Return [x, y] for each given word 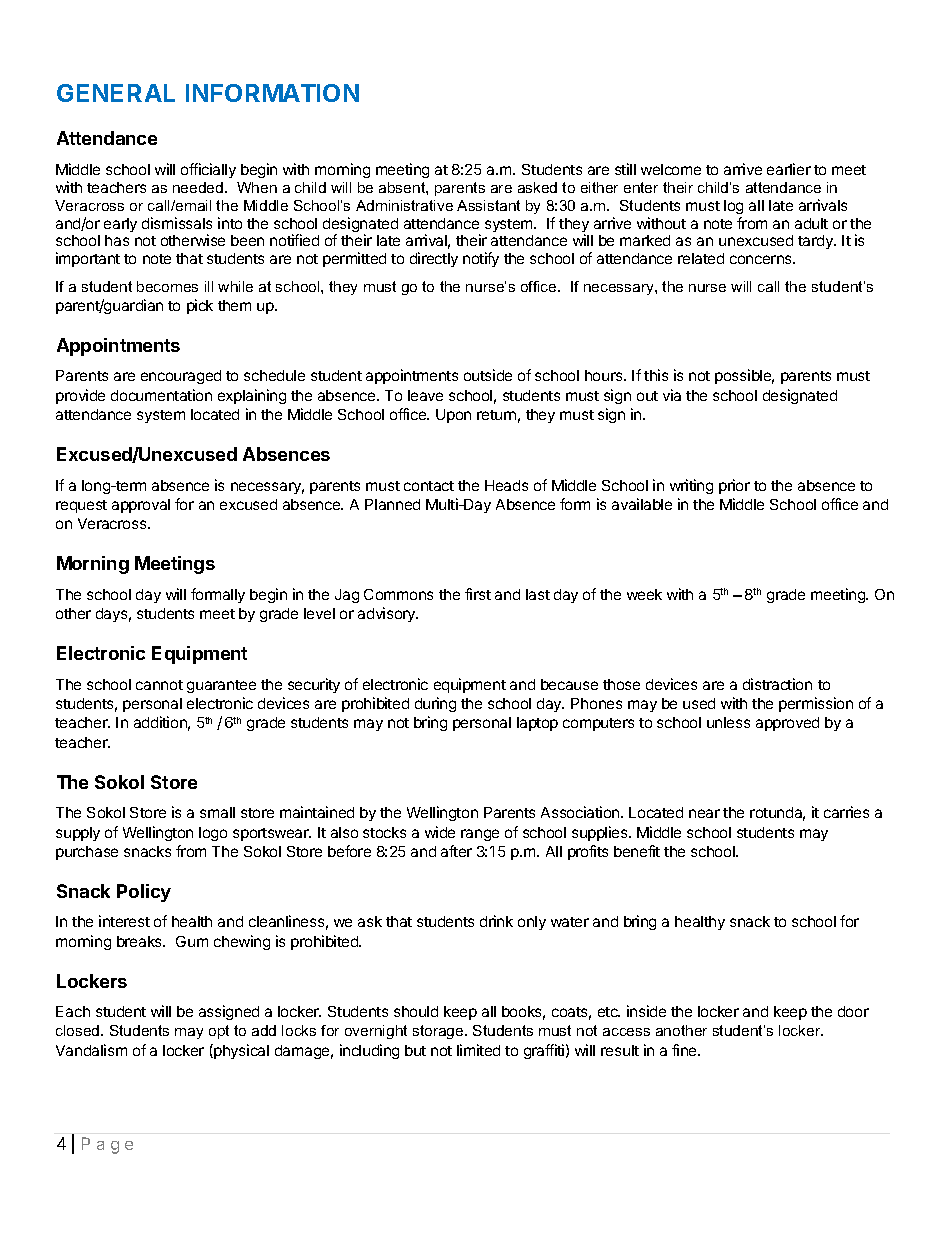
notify [481, 259]
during [435, 704]
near [704, 813]
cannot [159, 685]
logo [213, 834]
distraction [777, 684]
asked [537, 187]
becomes [167, 286]
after [456, 851]
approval [141, 506]
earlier [789, 169]
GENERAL [116, 93]
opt [219, 1032]
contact [429, 486]
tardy [816, 242]
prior [734, 486]
